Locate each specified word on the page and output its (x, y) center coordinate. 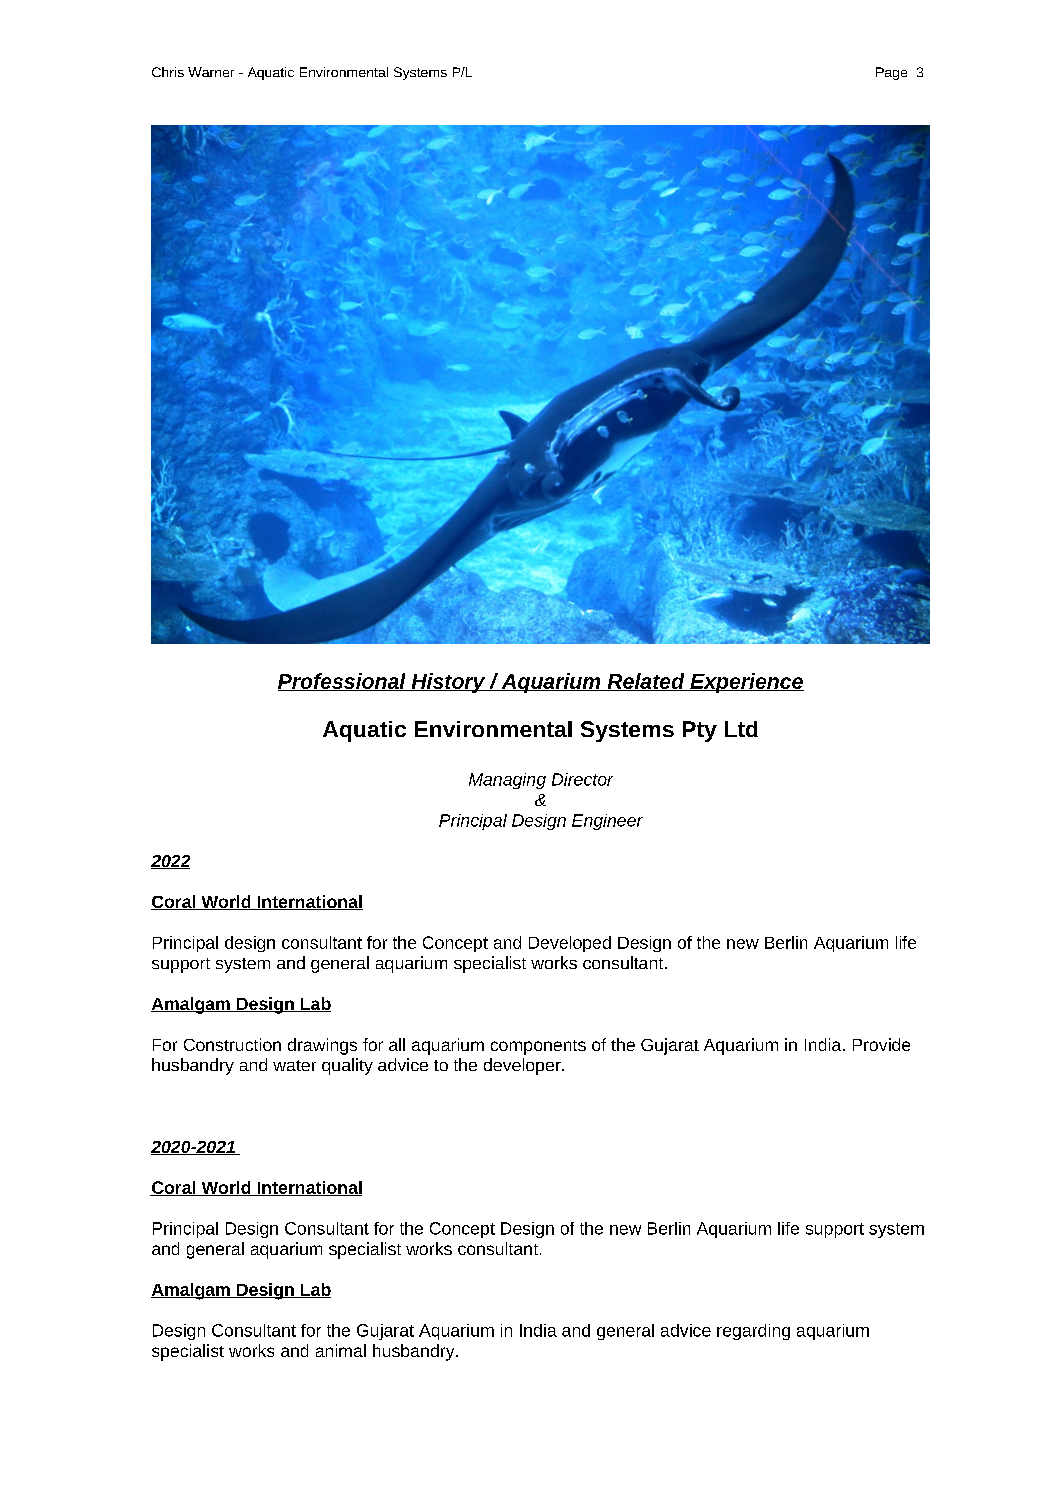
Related (646, 682)
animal (341, 1350)
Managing (507, 781)
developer (523, 1066)
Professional (343, 682)
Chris (168, 72)
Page (891, 73)
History (448, 683)
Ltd (741, 729)
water (294, 1065)
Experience (746, 683)
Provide (881, 1044)
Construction (232, 1044)
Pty (700, 731)
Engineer (607, 822)
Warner (211, 72)
